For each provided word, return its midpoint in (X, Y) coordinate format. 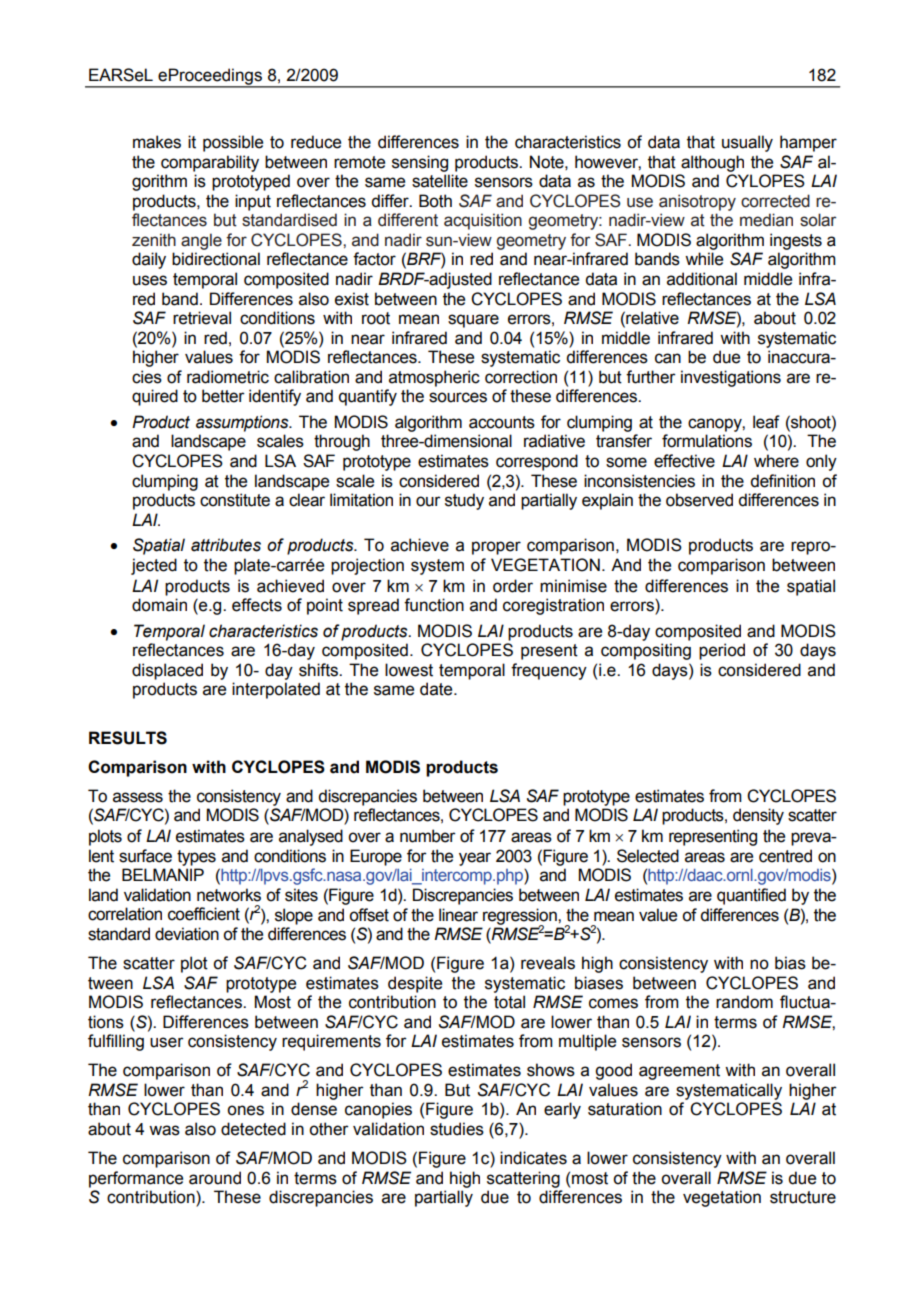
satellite (440, 181)
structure (803, 1197)
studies (457, 1129)
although (712, 163)
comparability (210, 163)
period (722, 651)
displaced (167, 671)
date (437, 689)
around (215, 1178)
